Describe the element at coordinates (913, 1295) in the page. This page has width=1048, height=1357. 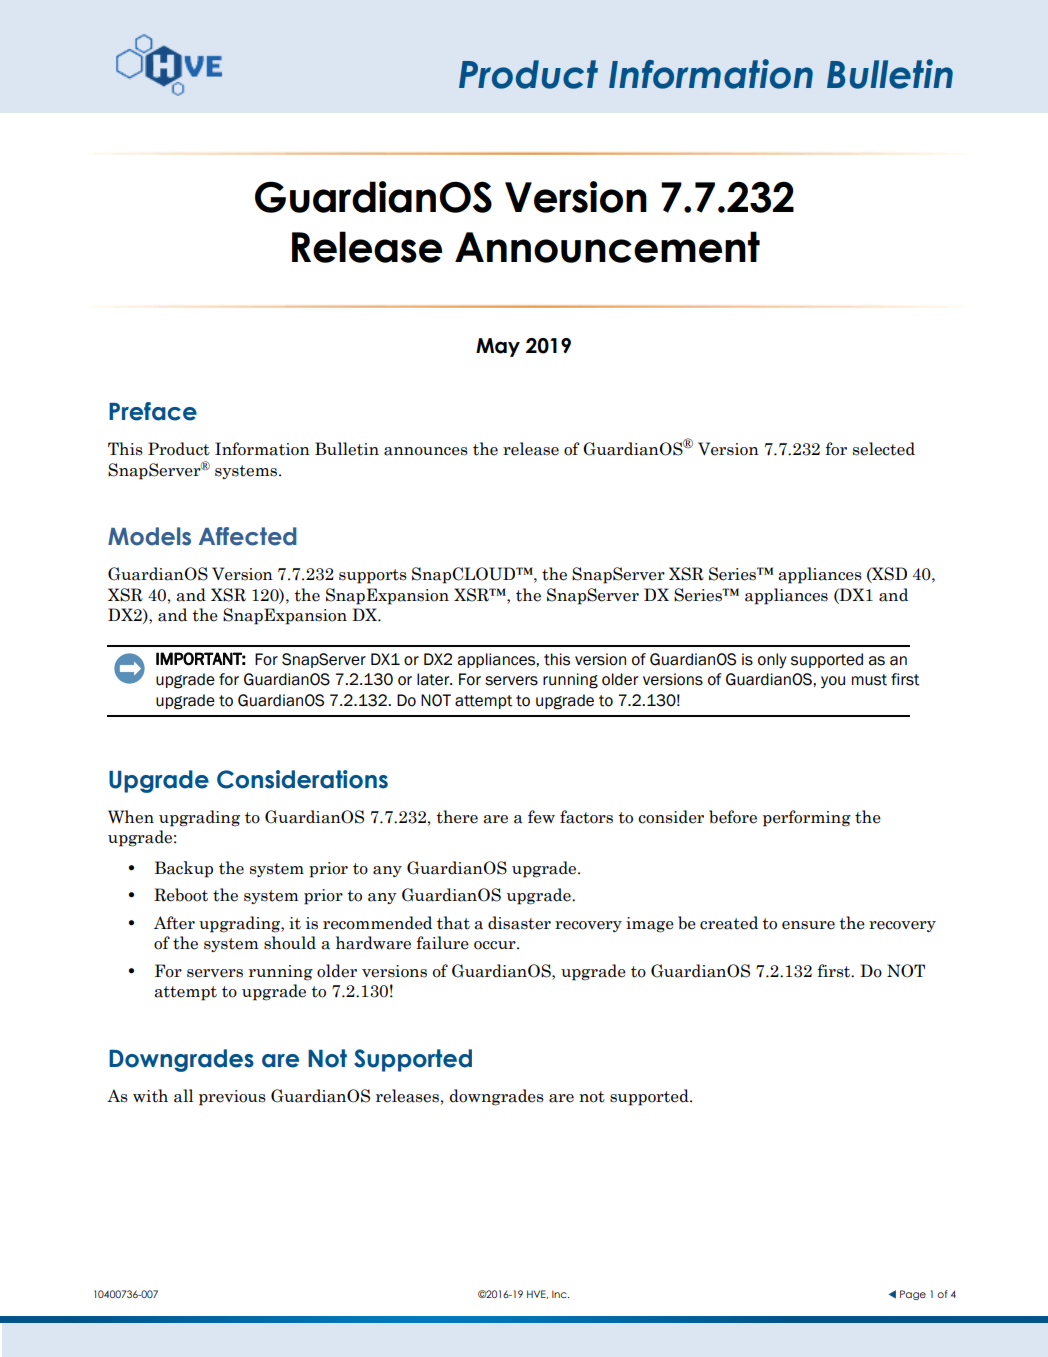
I see `Page` at that location.
